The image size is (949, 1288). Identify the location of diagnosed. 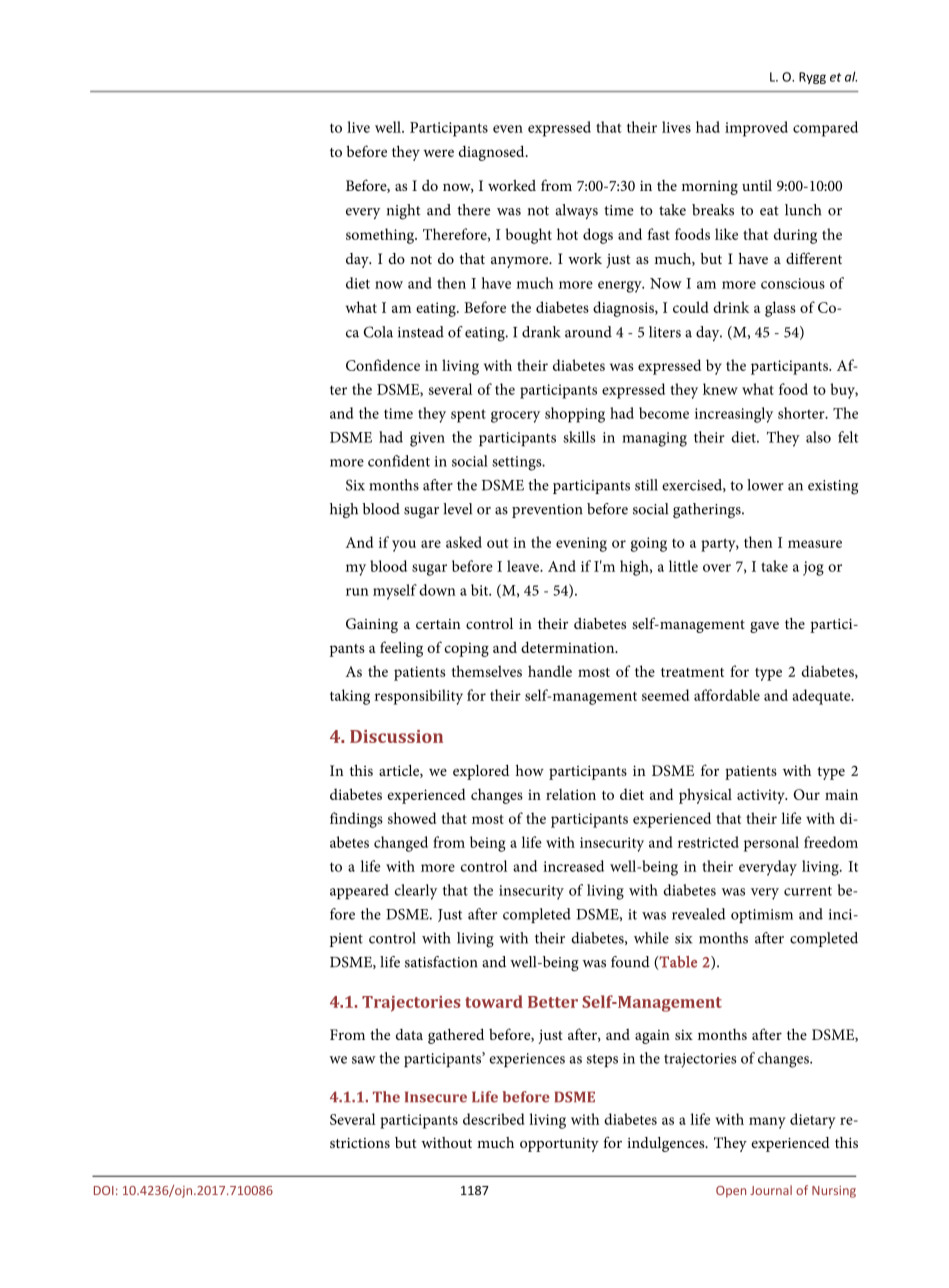
(493, 153).
